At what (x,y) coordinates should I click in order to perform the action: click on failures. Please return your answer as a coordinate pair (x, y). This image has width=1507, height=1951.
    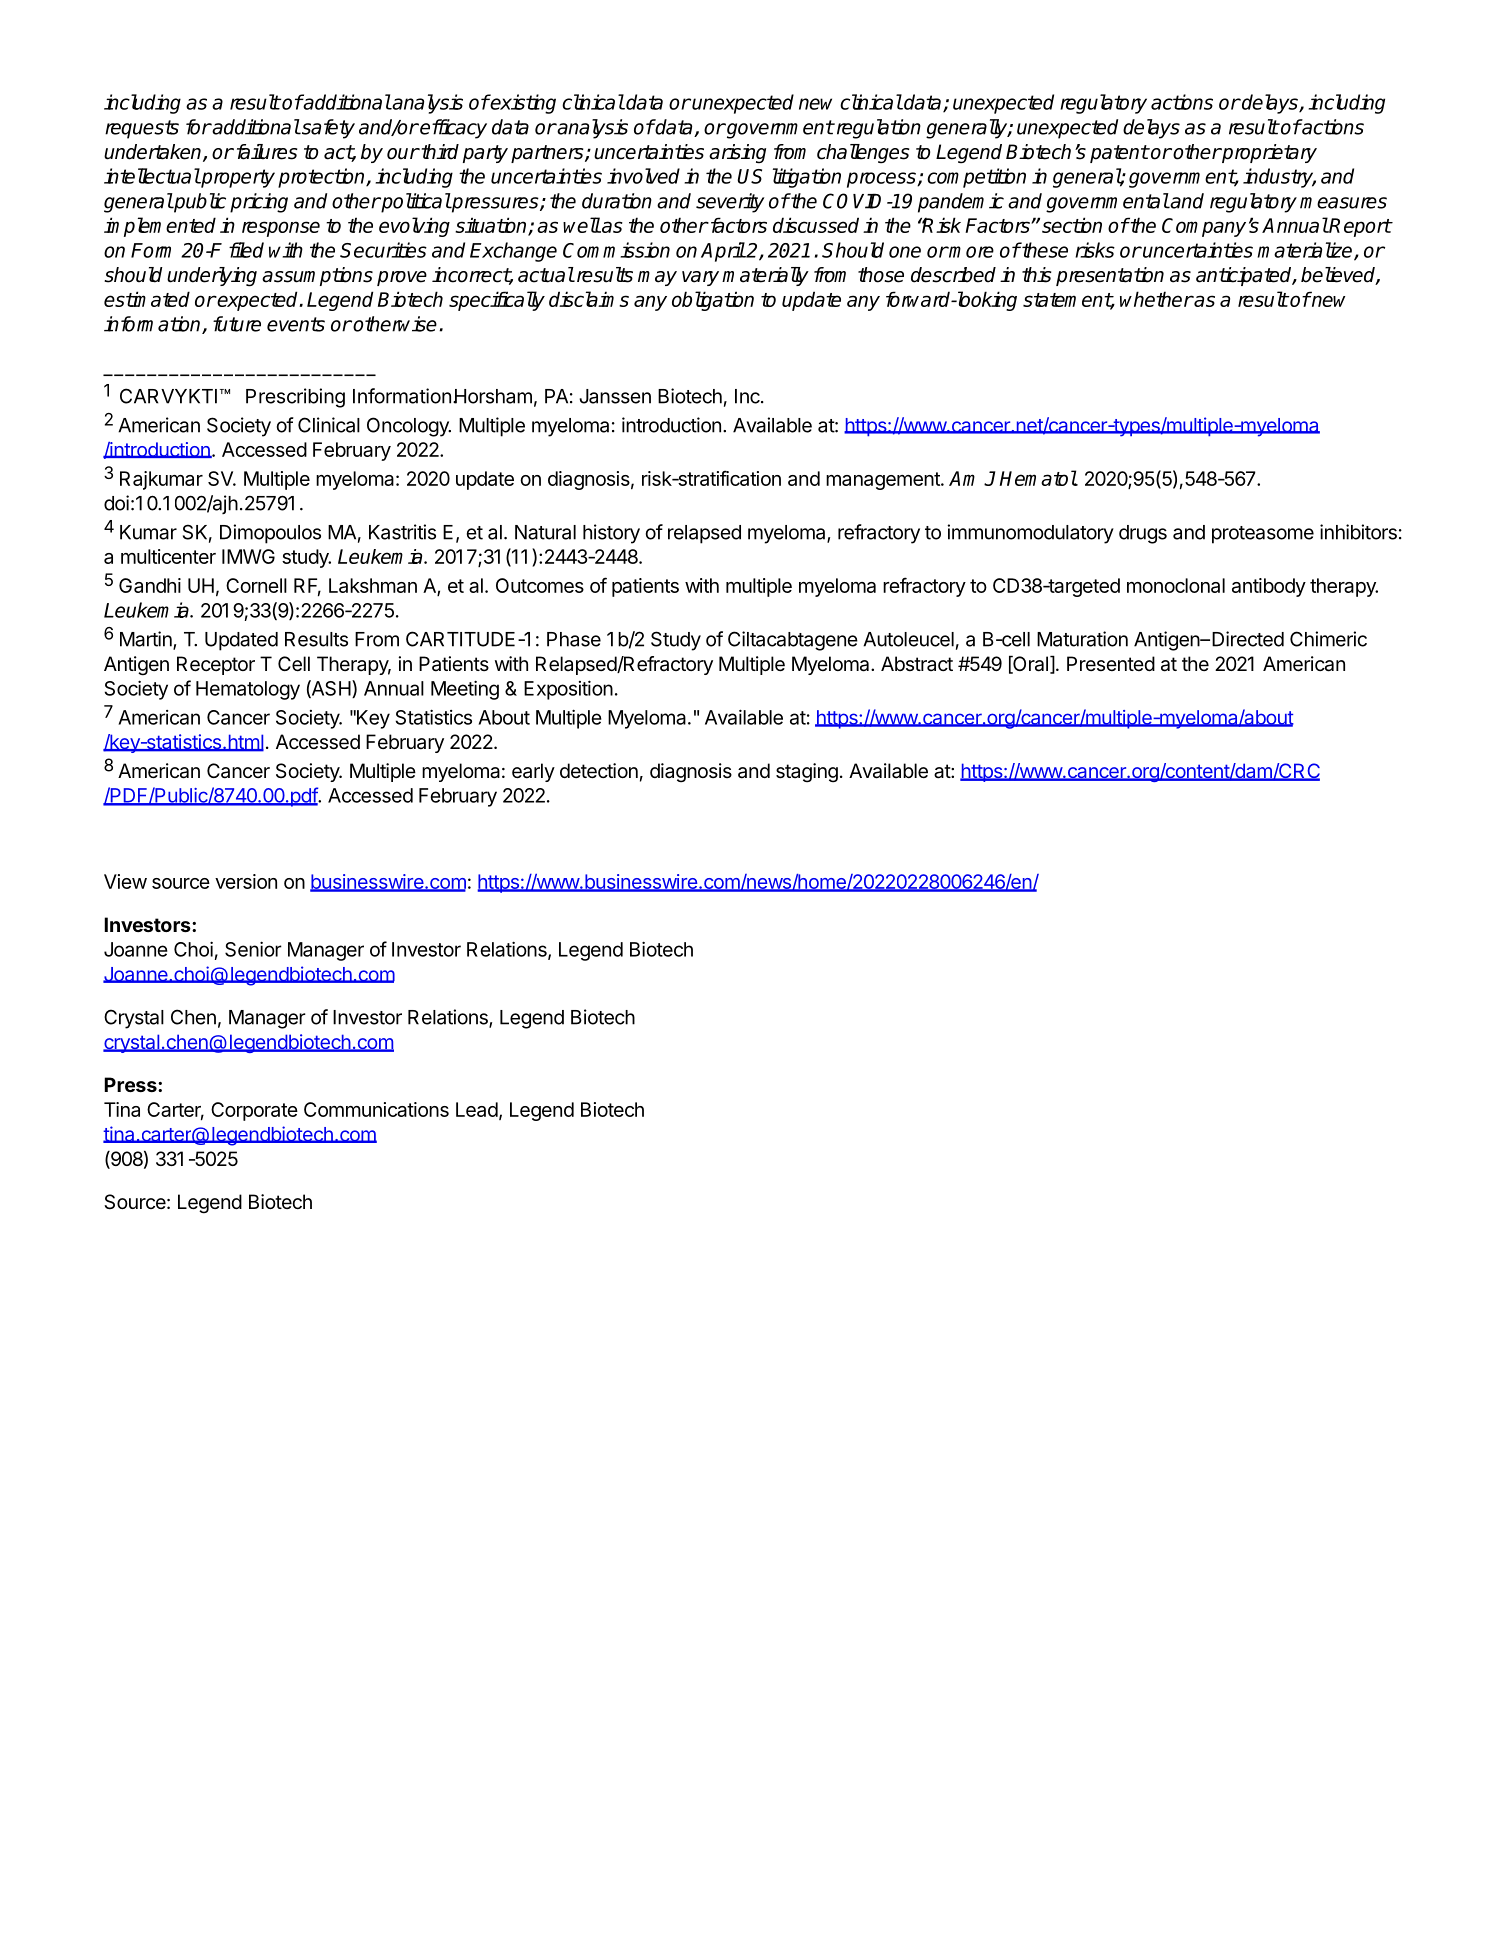
    Looking at the image, I should click on (265, 152).
